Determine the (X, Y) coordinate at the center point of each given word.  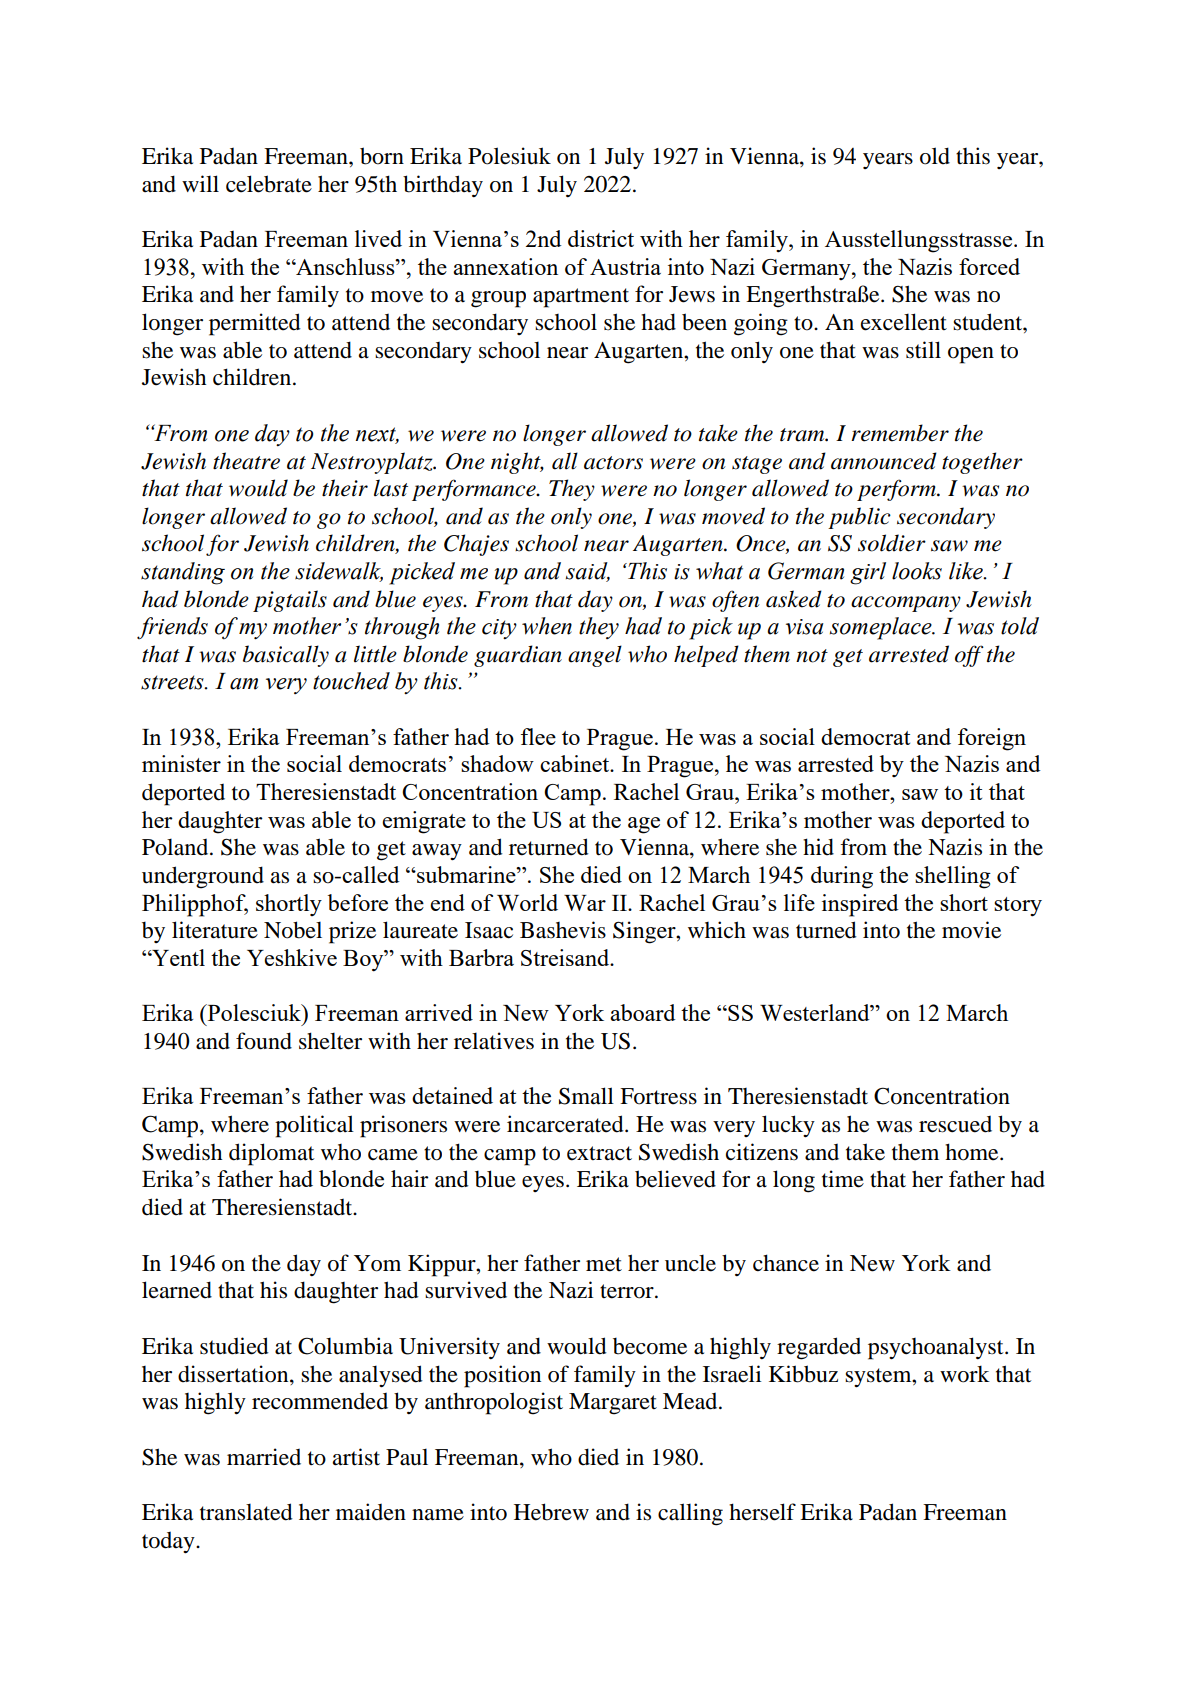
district (601, 238)
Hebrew (551, 1512)
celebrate (269, 184)
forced (989, 266)
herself (762, 1512)
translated (246, 1512)
